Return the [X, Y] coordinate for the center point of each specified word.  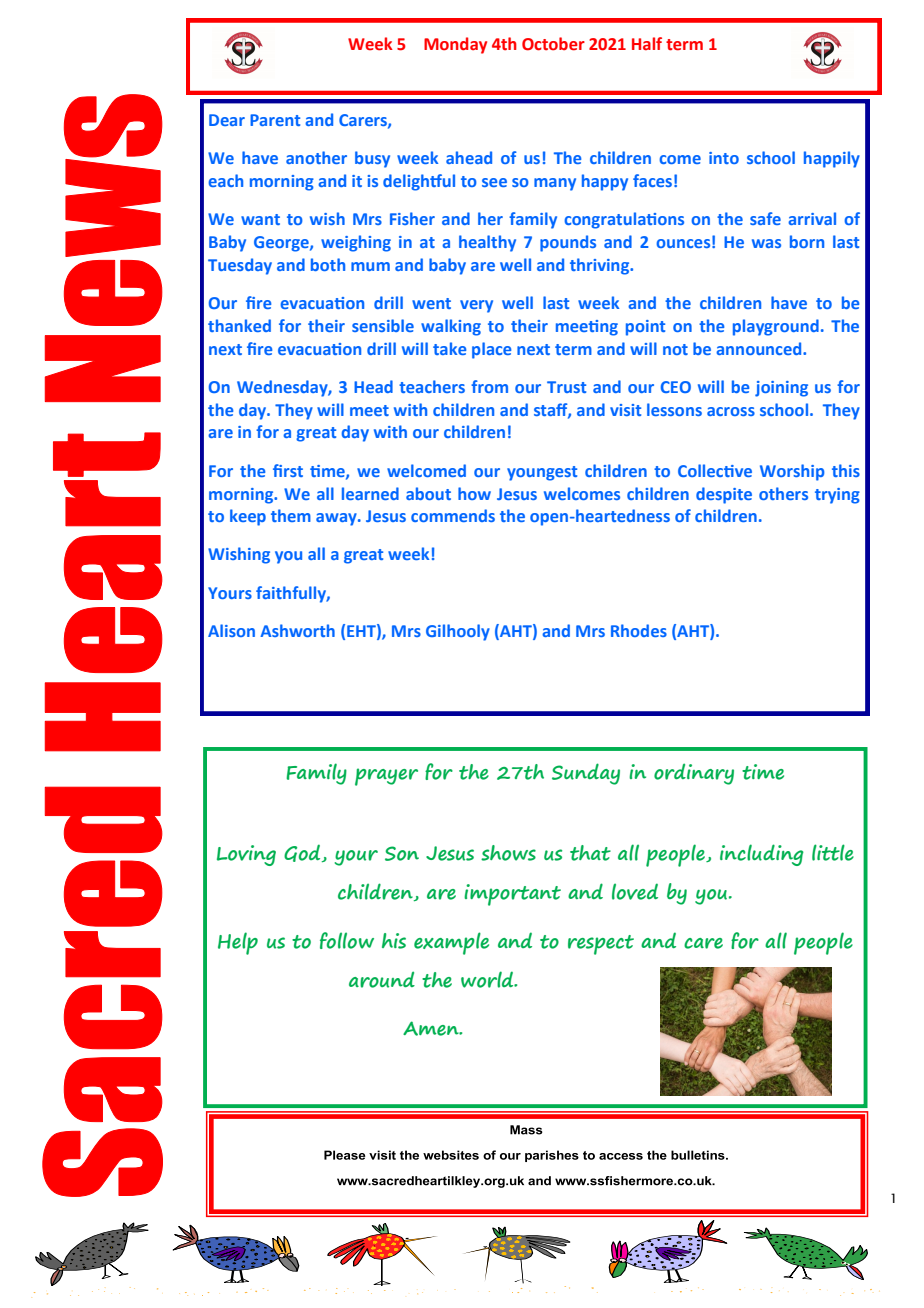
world [488, 979]
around [382, 979]
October [553, 44]
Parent [275, 120]
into [724, 158]
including [762, 855]
